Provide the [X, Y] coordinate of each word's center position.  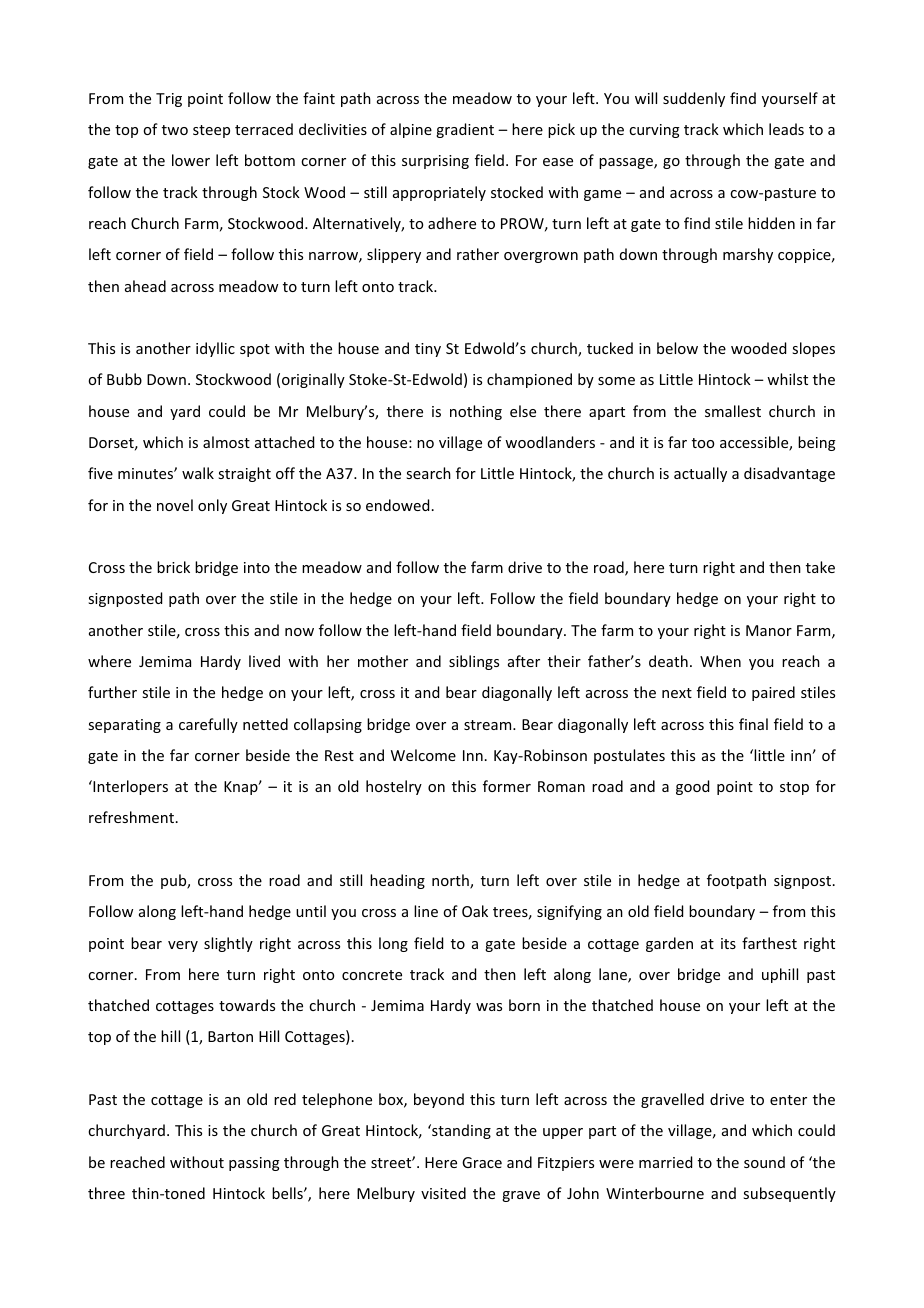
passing [254, 1164]
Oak [475, 911]
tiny [428, 350]
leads [786, 129]
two [175, 130]
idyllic [215, 349]
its [728, 943]
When [720, 661]
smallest [733, 411]
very [183, 946]
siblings [474, 662]
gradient [465, 130]
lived [264, 661]
